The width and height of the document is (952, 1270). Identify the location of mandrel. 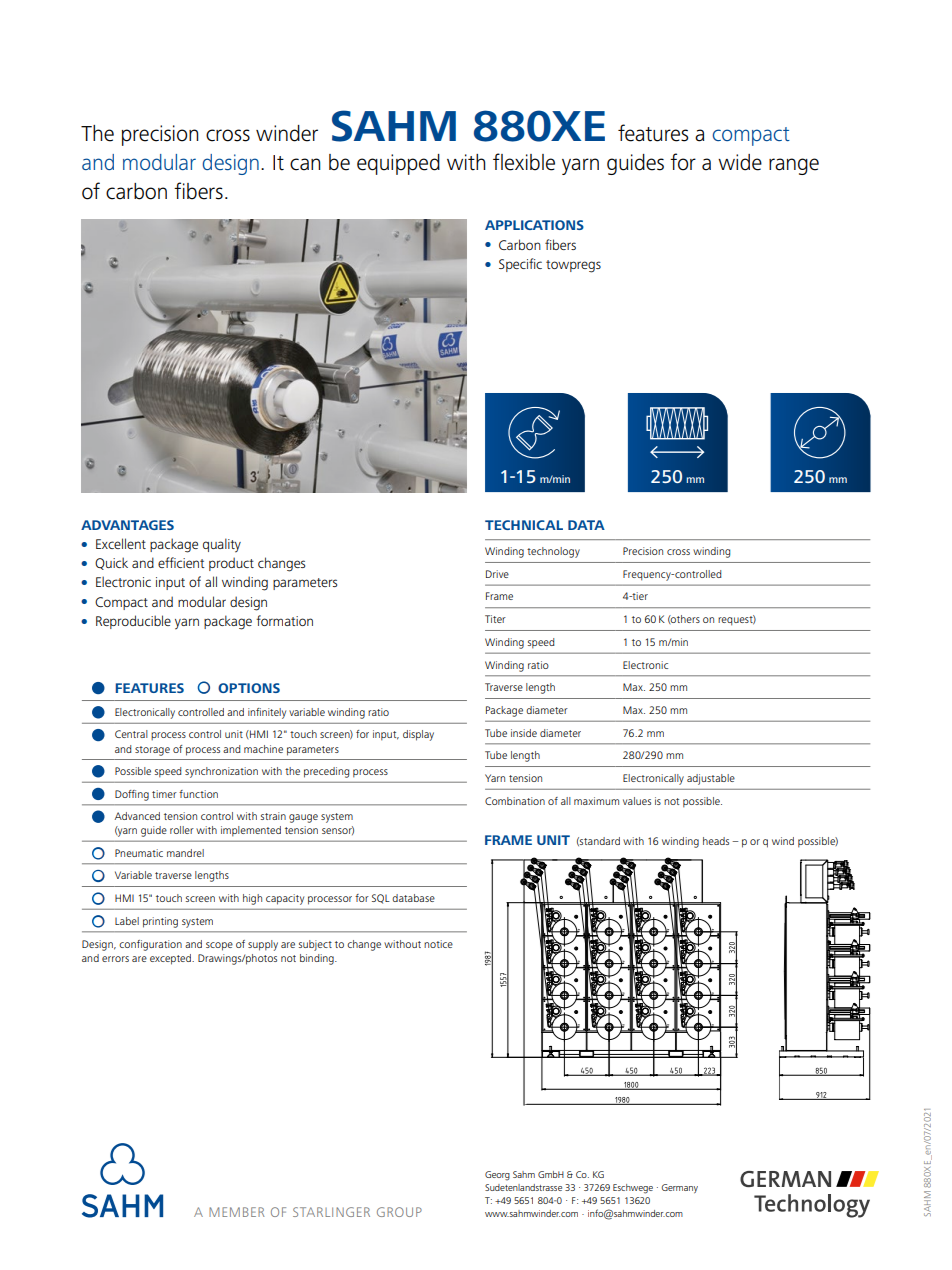
(185, 853).
